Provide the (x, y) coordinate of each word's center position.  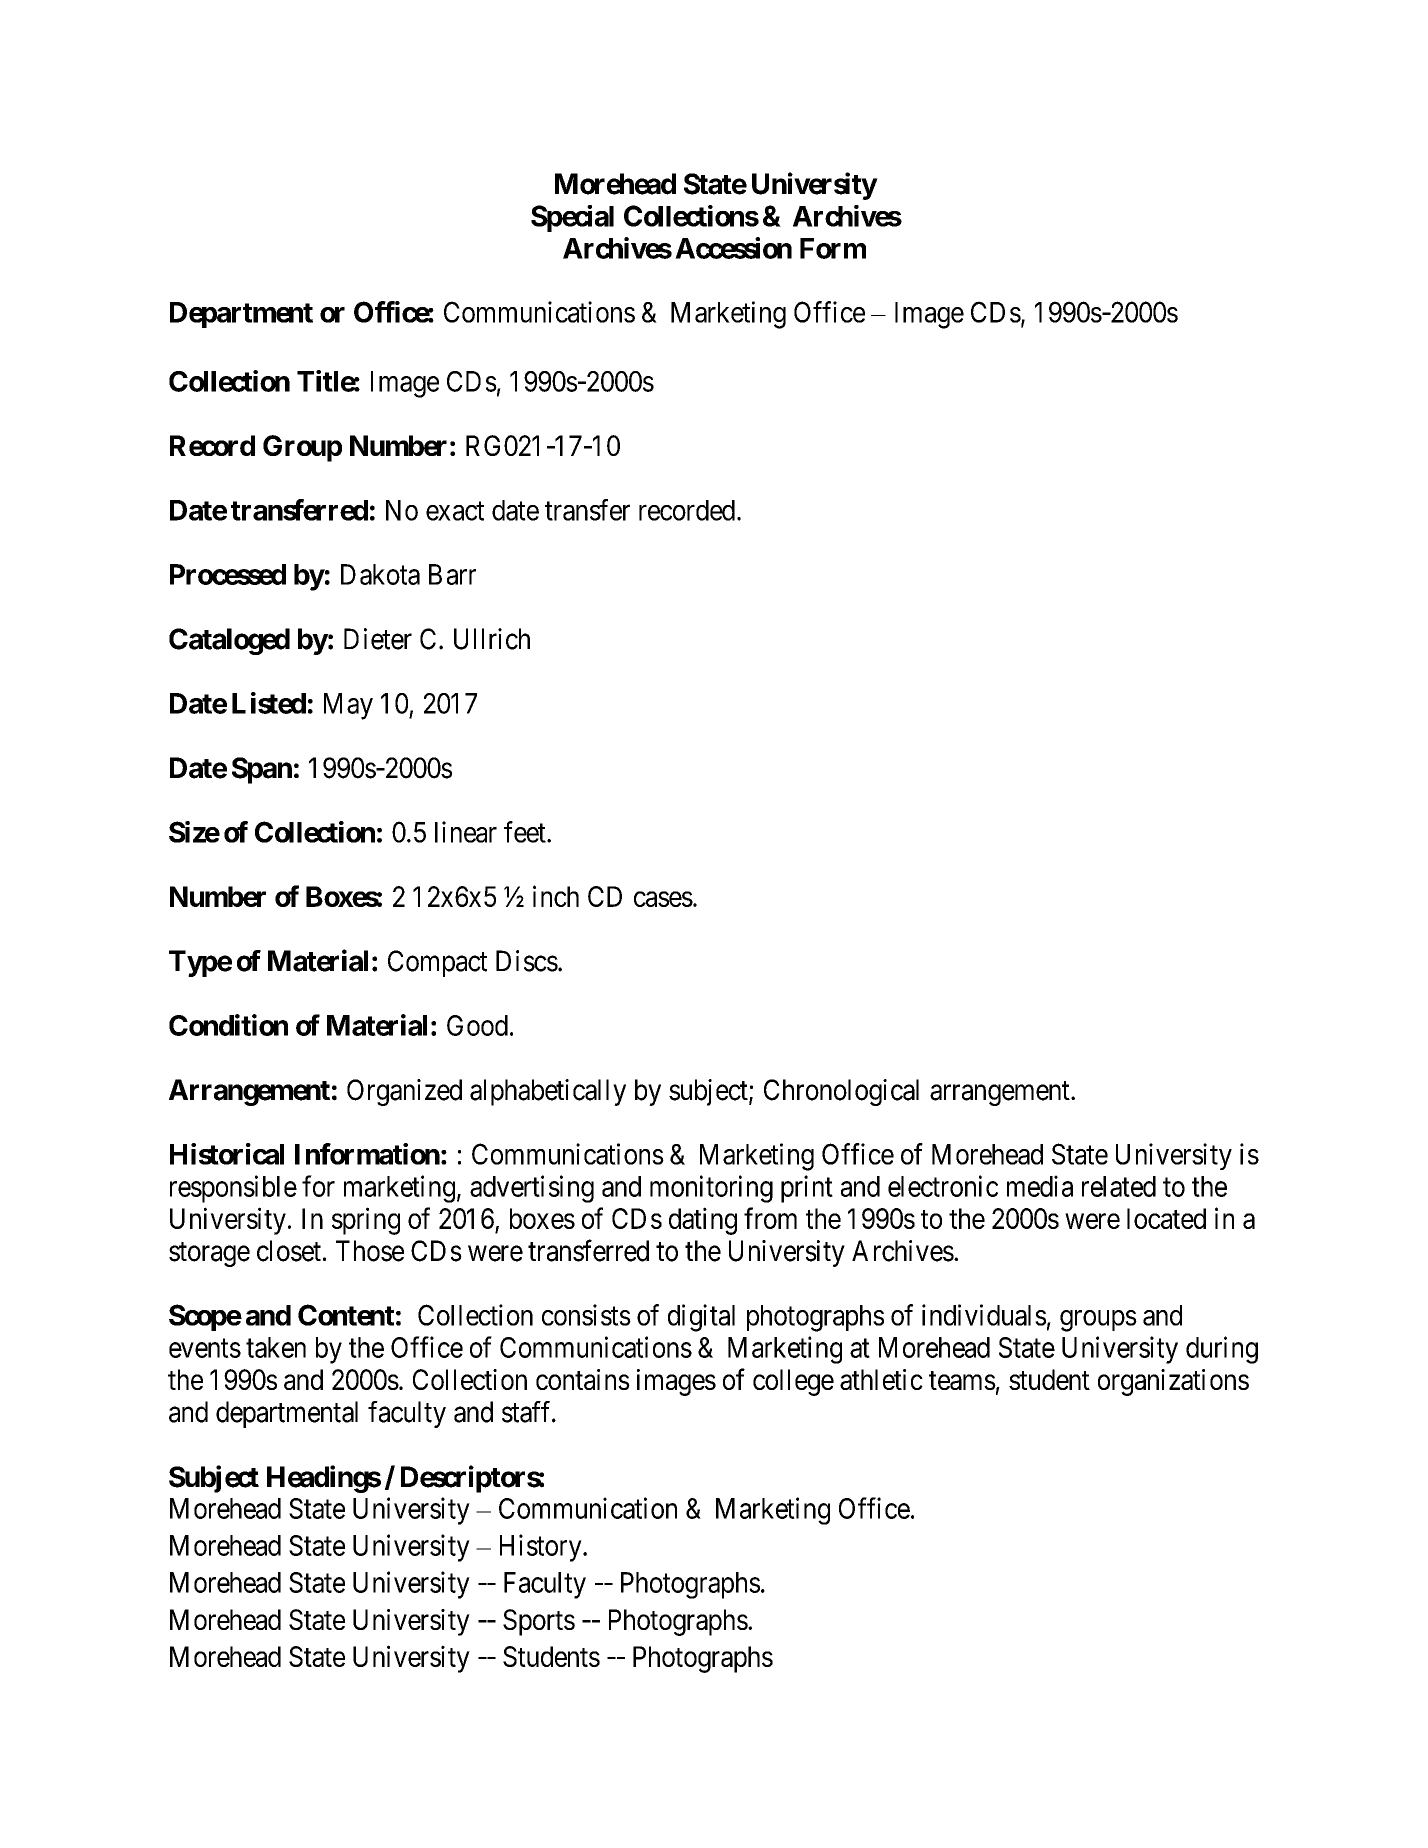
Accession (733, 248)
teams (962, 1380)
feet (526, 832)
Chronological (841, 1092)
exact (455, 511)
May (348, 706)
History (542, 1548)
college (793, 1382)
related (1119, 1186)
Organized (404, 1092)
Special (572, 218)
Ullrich (492, 639)
